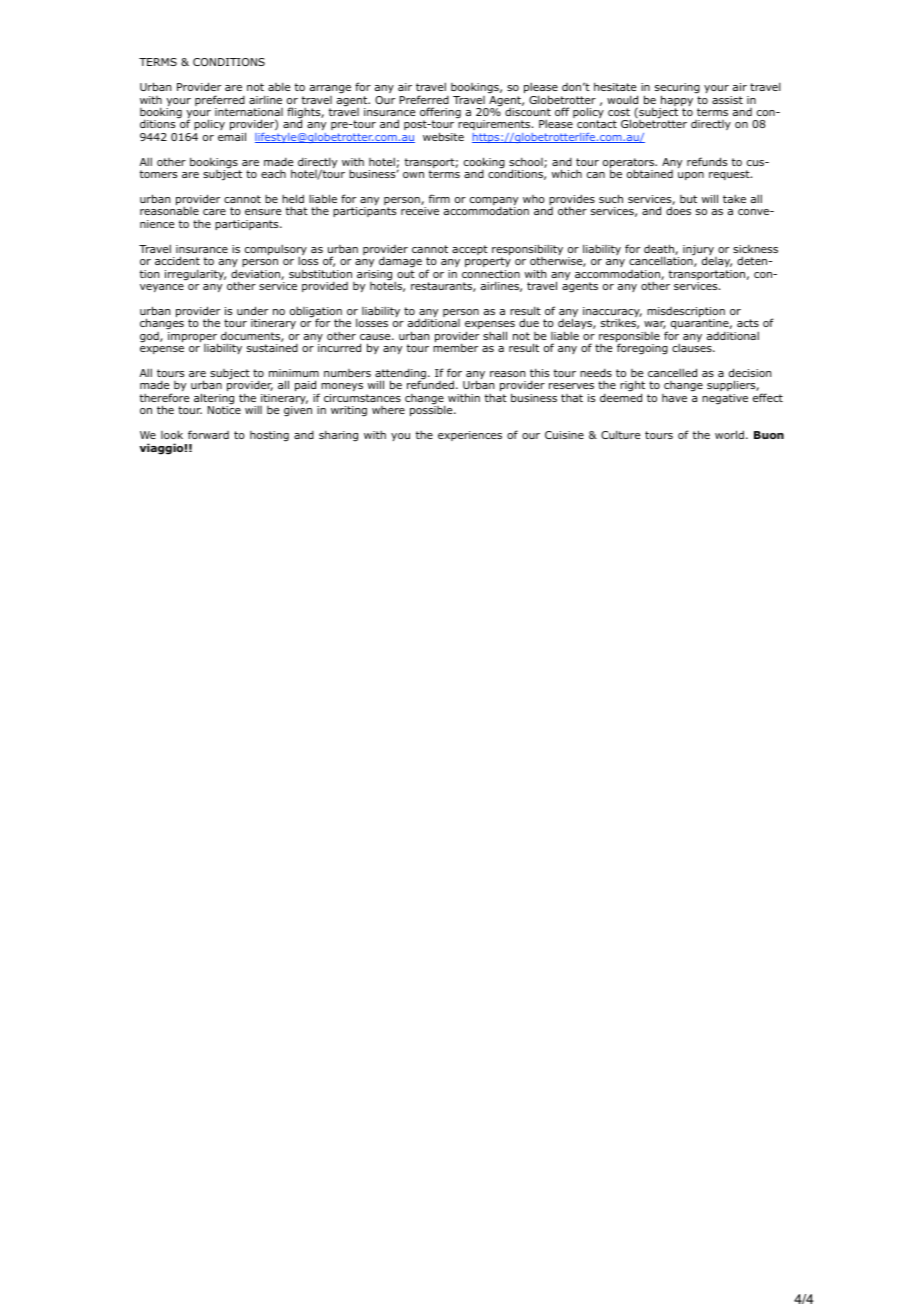  Describe the element at coordinates (330, 89) in the screenshot. I see `arrange` at that location.
